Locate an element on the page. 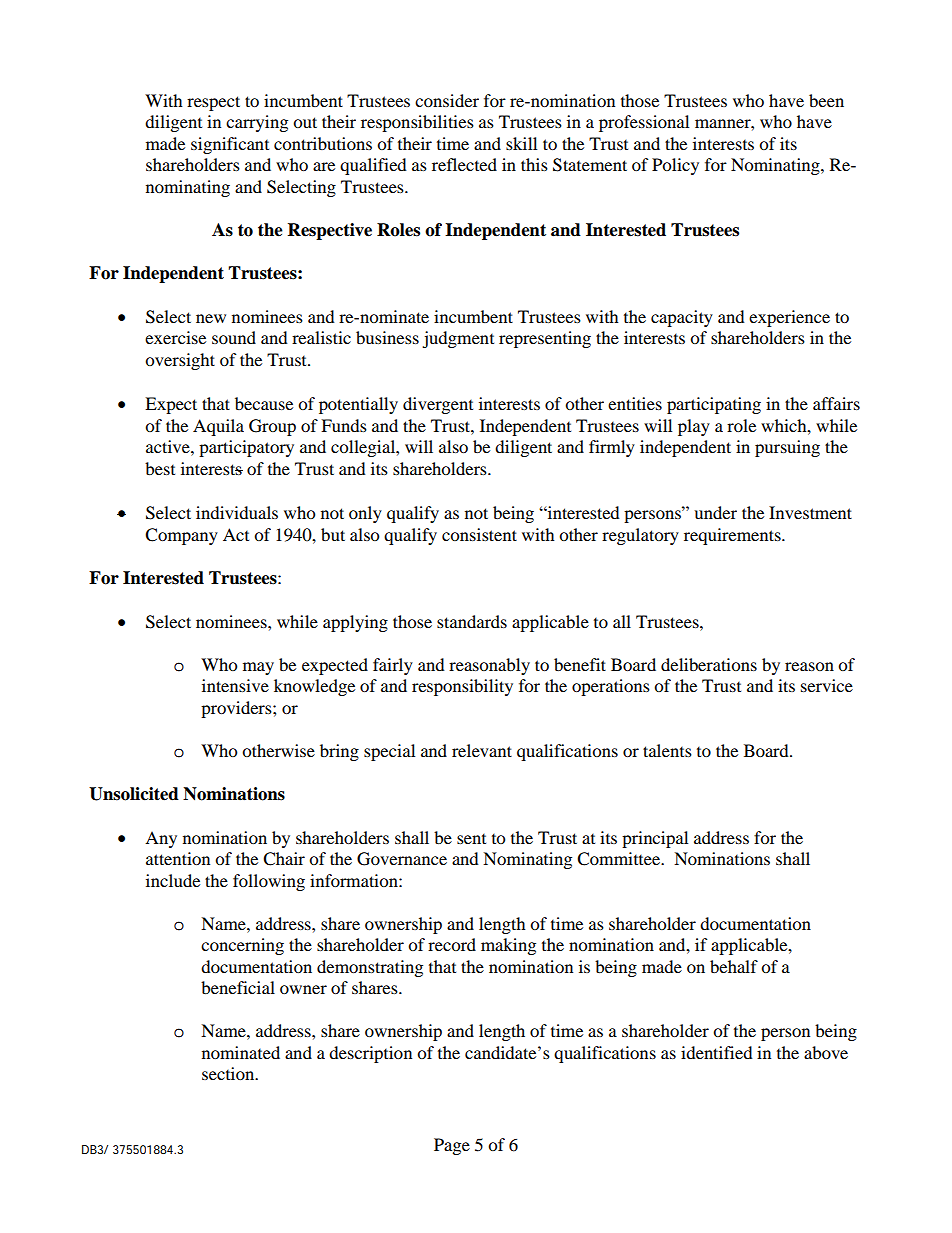  judgment is located at coordinates (458, 339).
